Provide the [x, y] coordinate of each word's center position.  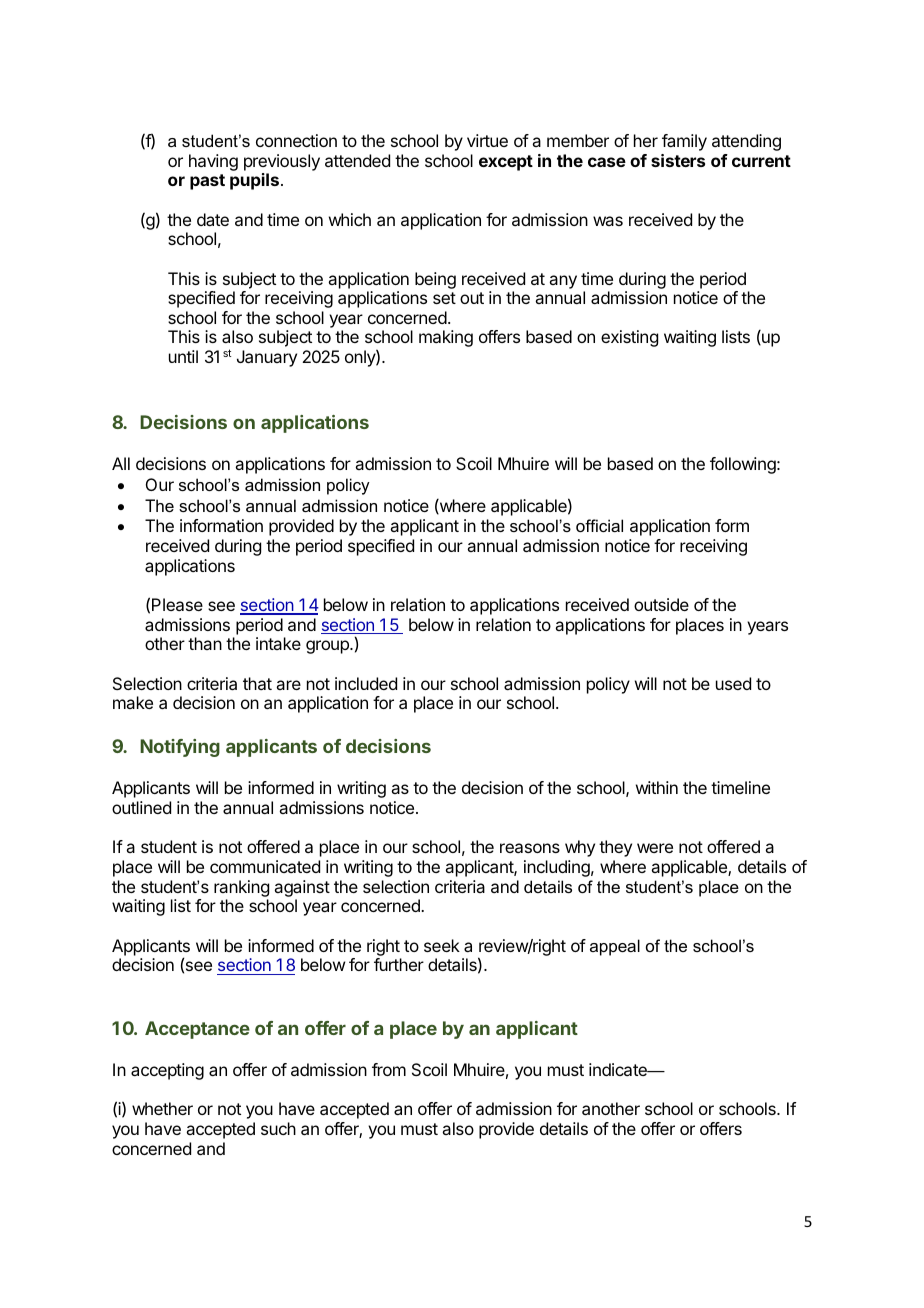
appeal [615, 947]
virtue [487, 140]
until [183, 356]
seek [442, 945]
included [366, 683]
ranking [241, 888]
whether [162, 1108]
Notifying [180, 748]
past [207, 182]
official [599, 525]
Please [177, 604]
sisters [678, 160]
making [446, 338]
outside [661, 604]
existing [629, 338]
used [733, 683]
